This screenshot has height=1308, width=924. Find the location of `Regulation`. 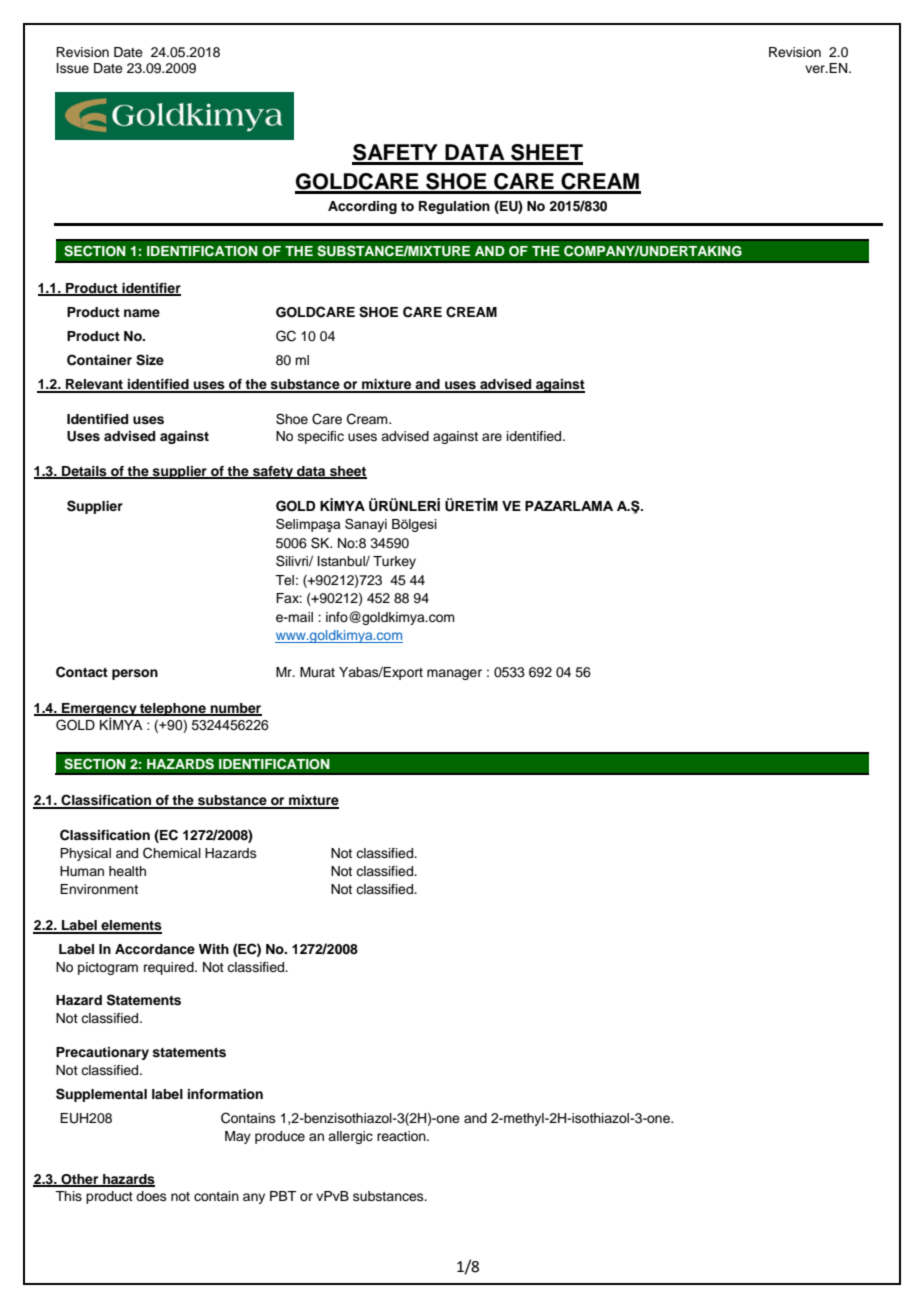

Regulation is located at coordinates (454, 207).
